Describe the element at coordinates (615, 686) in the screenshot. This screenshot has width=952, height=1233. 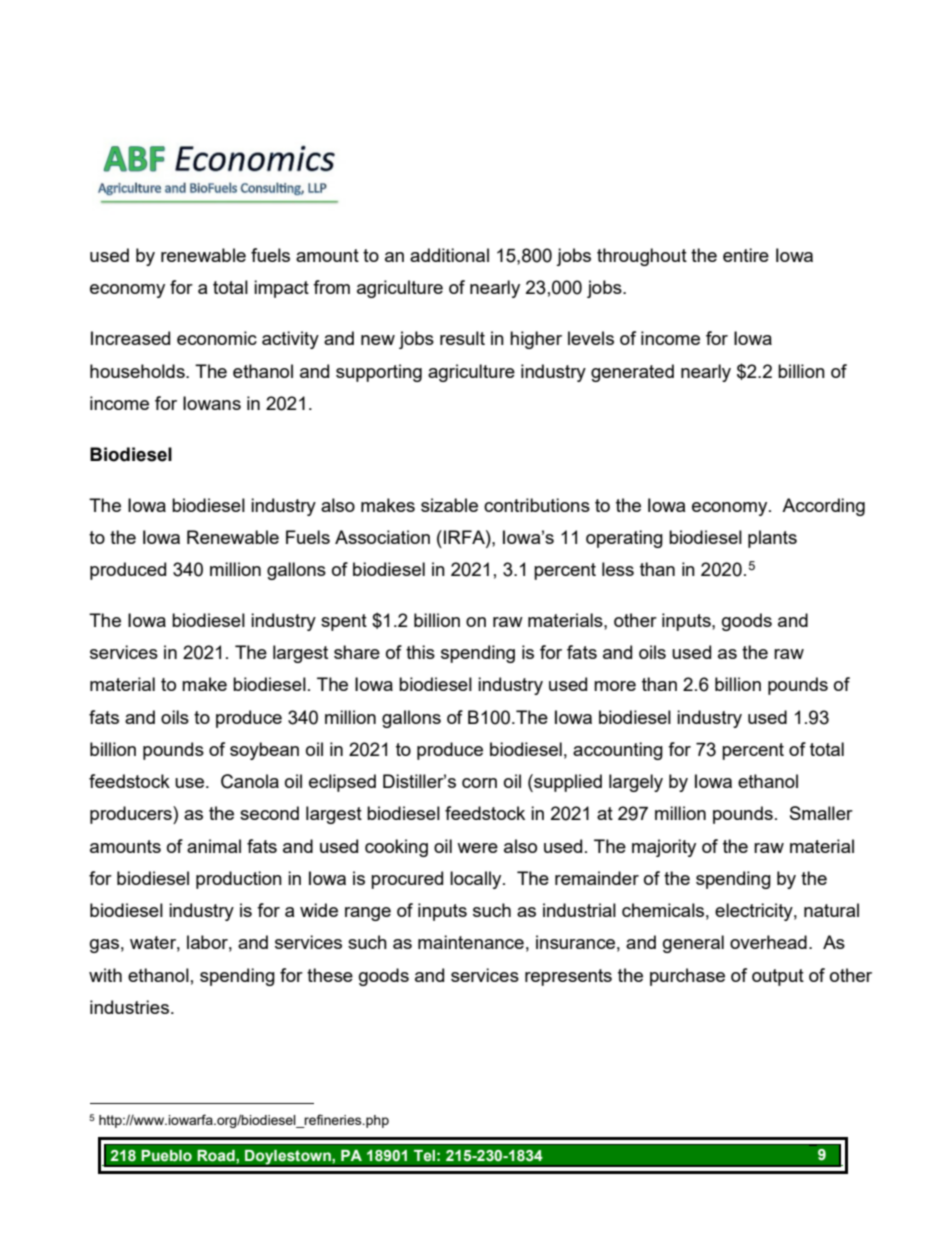
I see `more` at that location.
